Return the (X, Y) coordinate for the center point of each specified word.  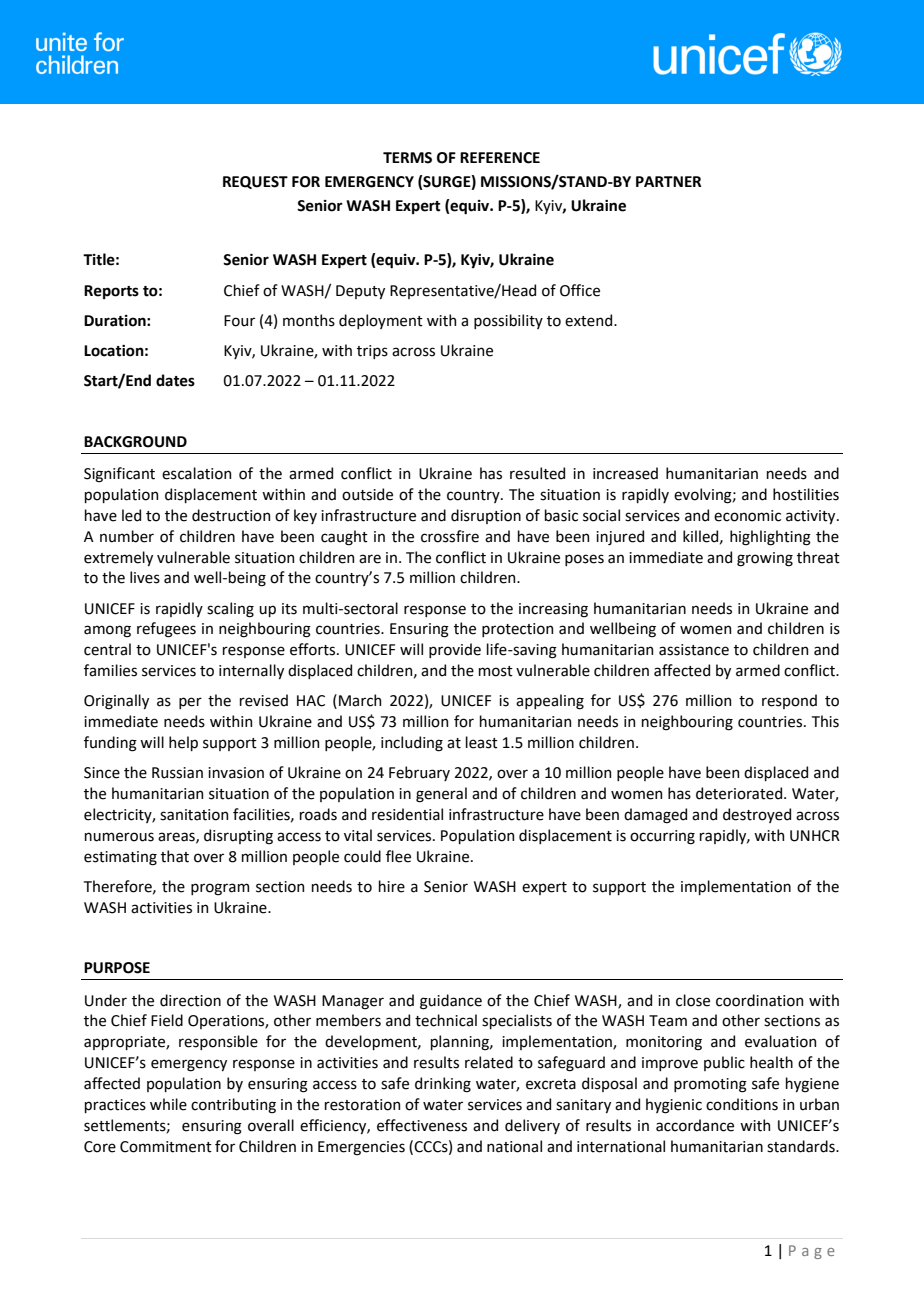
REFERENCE (500, 158)
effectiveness (422, 1125)
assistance (694, 650)
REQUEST (255, 182)
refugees (166, 630)
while (168, 1104)
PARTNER (669, 181)
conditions (742, 1104)
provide (455, 650)
